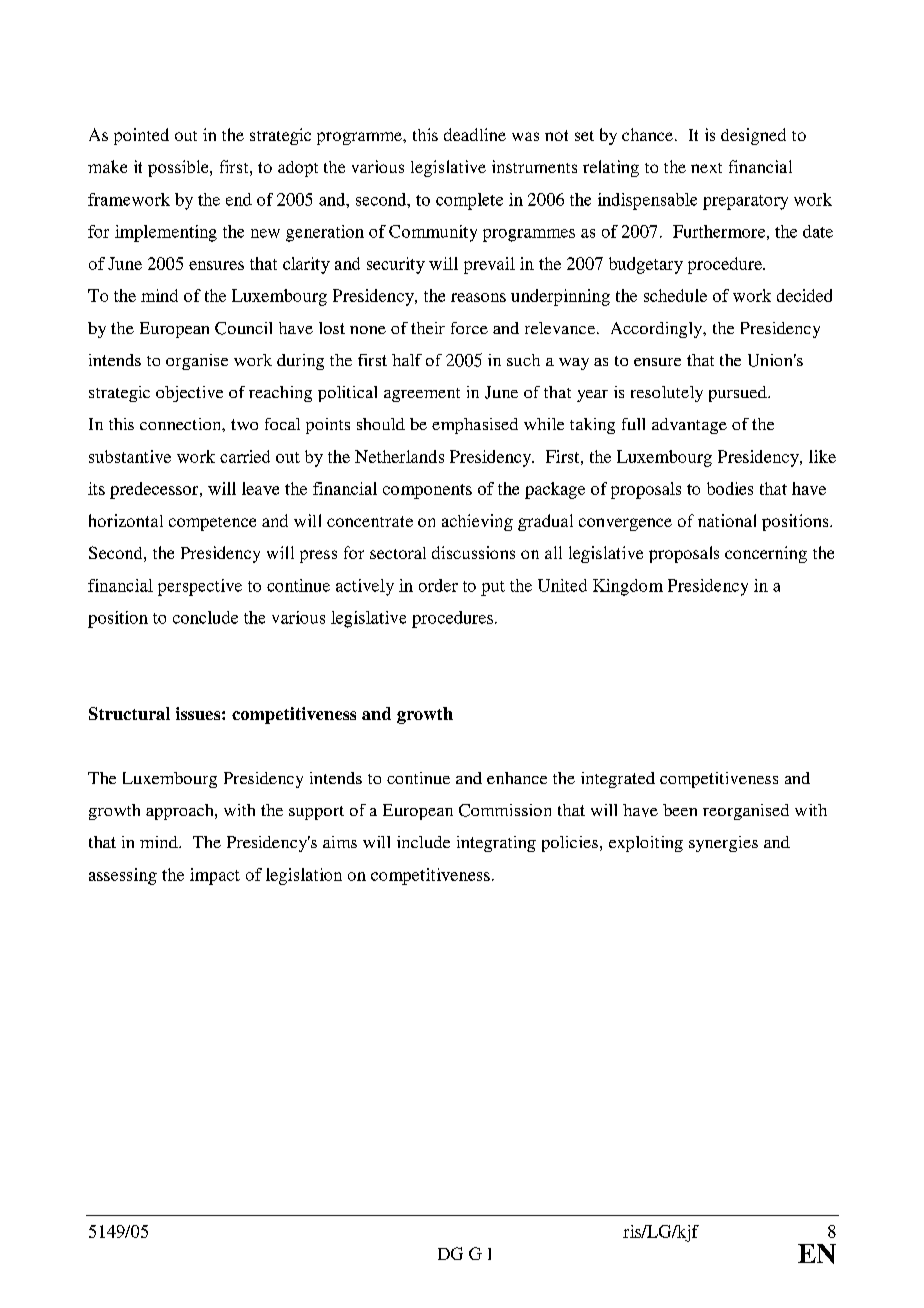  I want to click on national, so click(727, 520).
